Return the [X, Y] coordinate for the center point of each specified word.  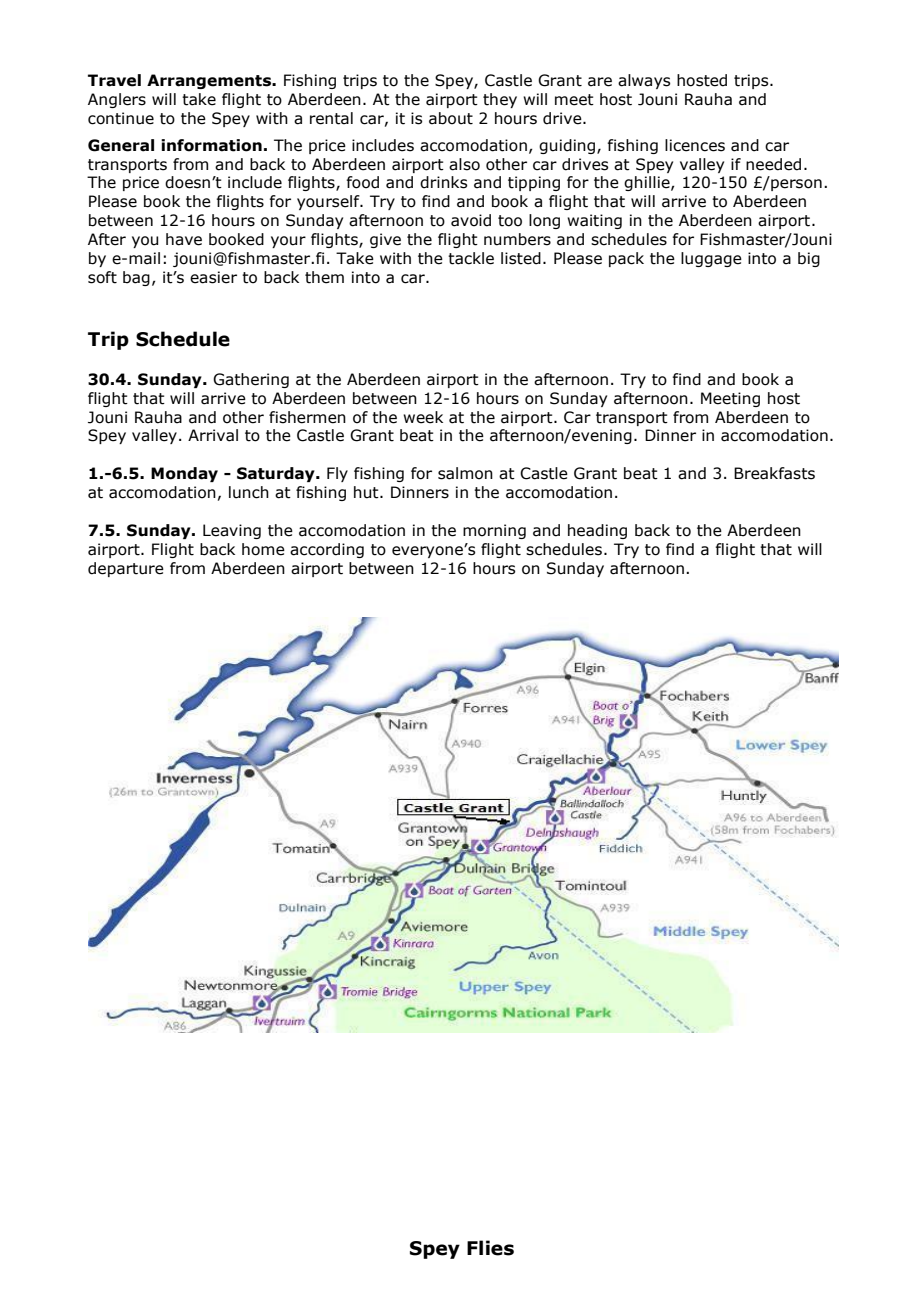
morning [494, 531]
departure [126, 569]
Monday [184, 474]
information [211, 145]
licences [695, 145]
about [451, 118]
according [327, 550]
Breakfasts [774, 473]
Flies [490, 1248]
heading [597, 531]
